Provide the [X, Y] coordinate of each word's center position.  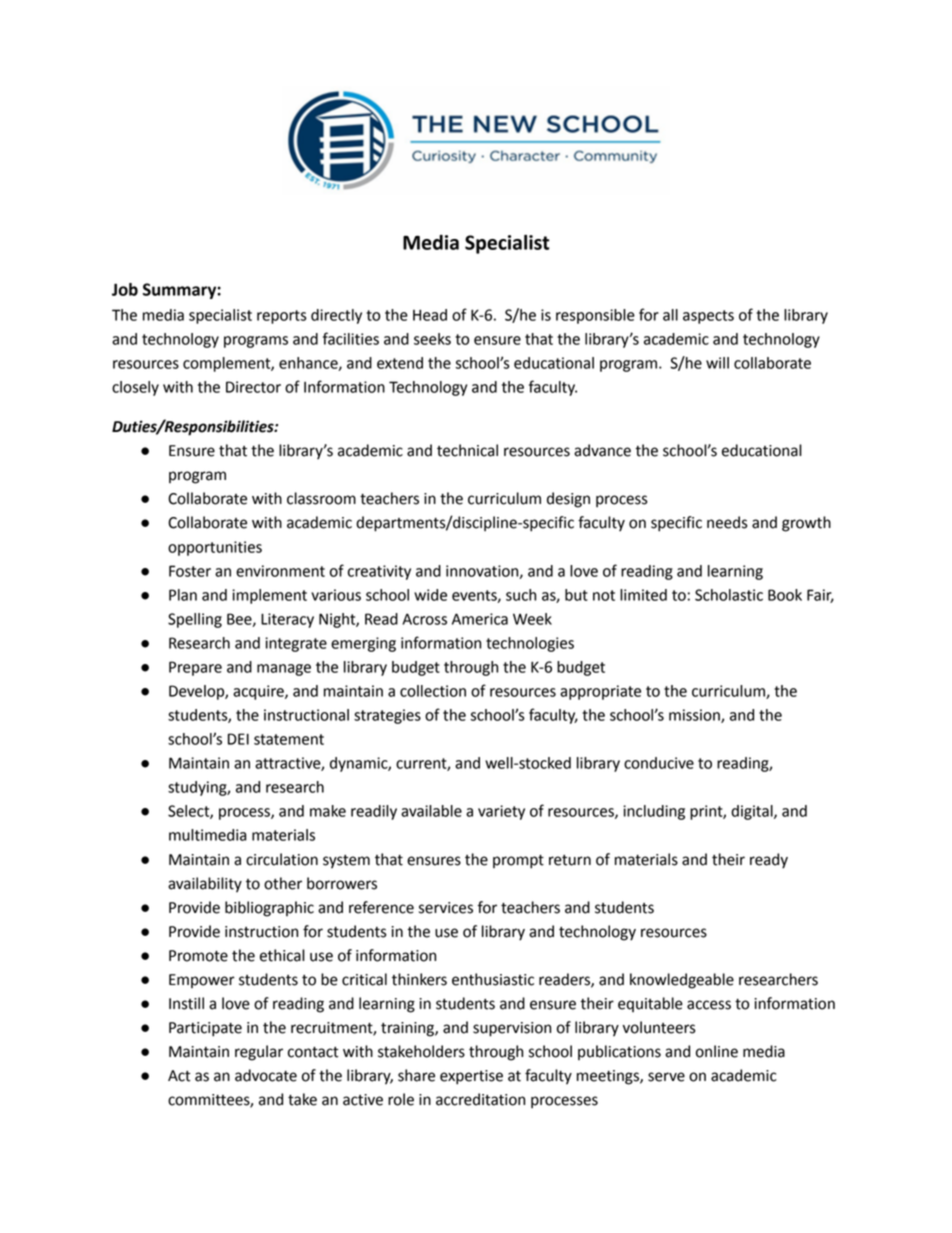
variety [501, 812]
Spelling [195, 620]
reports [282, 317]
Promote [198, 956]
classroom [321, 498]
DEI [238, 739]
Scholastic [729, 595]
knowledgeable [682, 981]
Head [430, 315]
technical [467, 450]
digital [753, 812]
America [480, 619]
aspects [708, 317]
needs [727, 522]
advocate [266, 1075]
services [446, 908]
